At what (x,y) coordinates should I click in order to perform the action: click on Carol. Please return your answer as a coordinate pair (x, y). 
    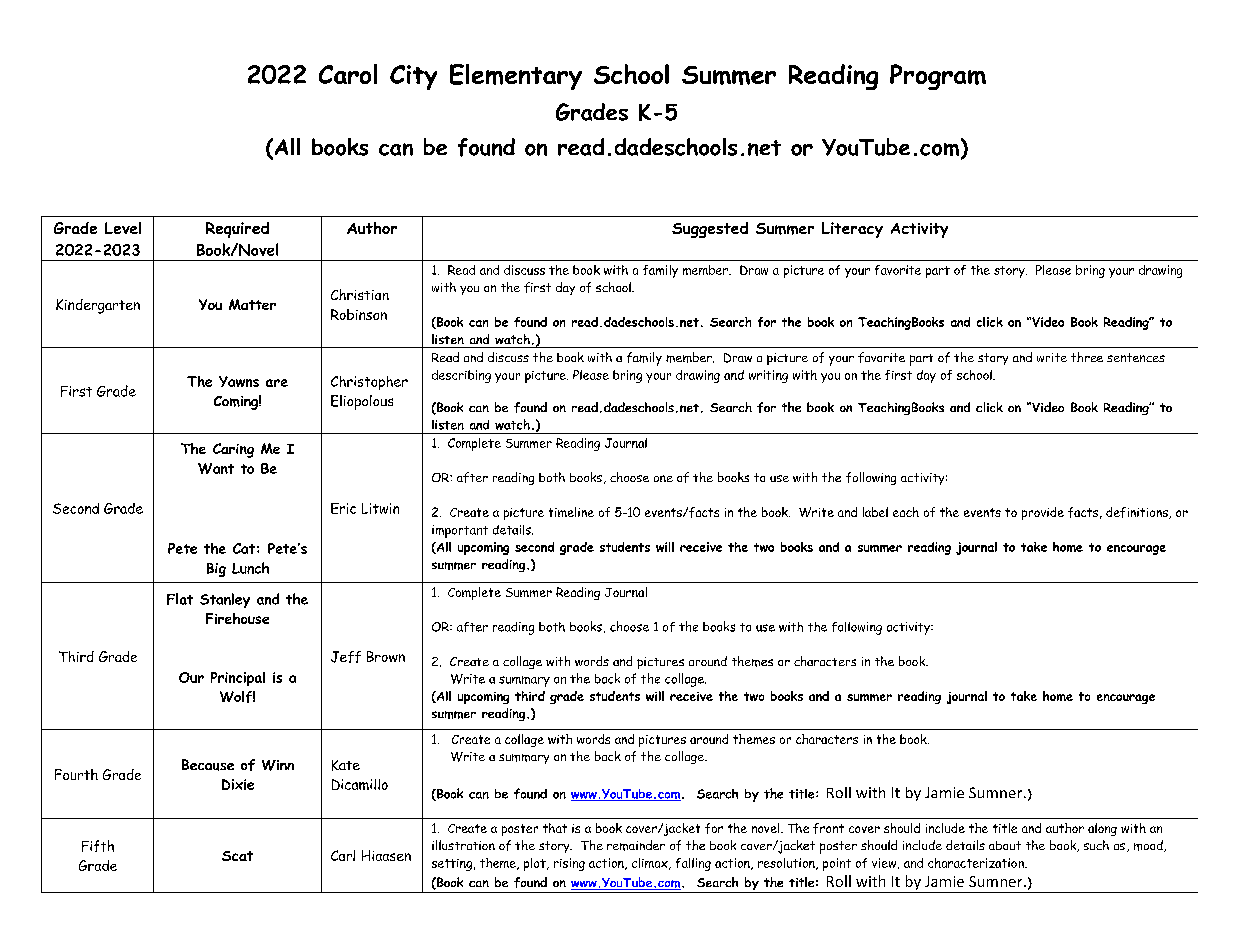
    Looking at the image, I should click on (348, 74).
